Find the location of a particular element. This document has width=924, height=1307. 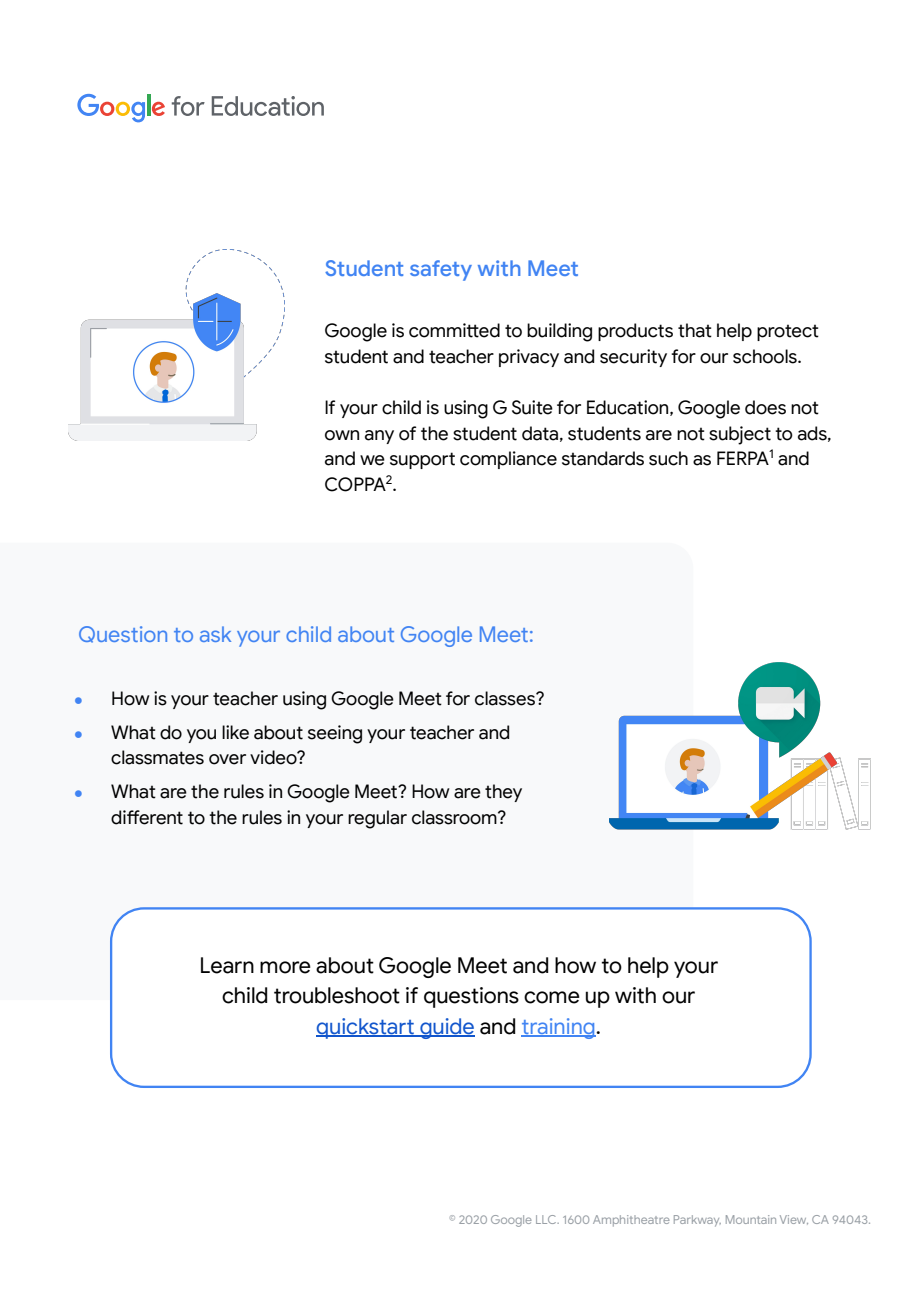

that is located at coordinates (695, 330).
